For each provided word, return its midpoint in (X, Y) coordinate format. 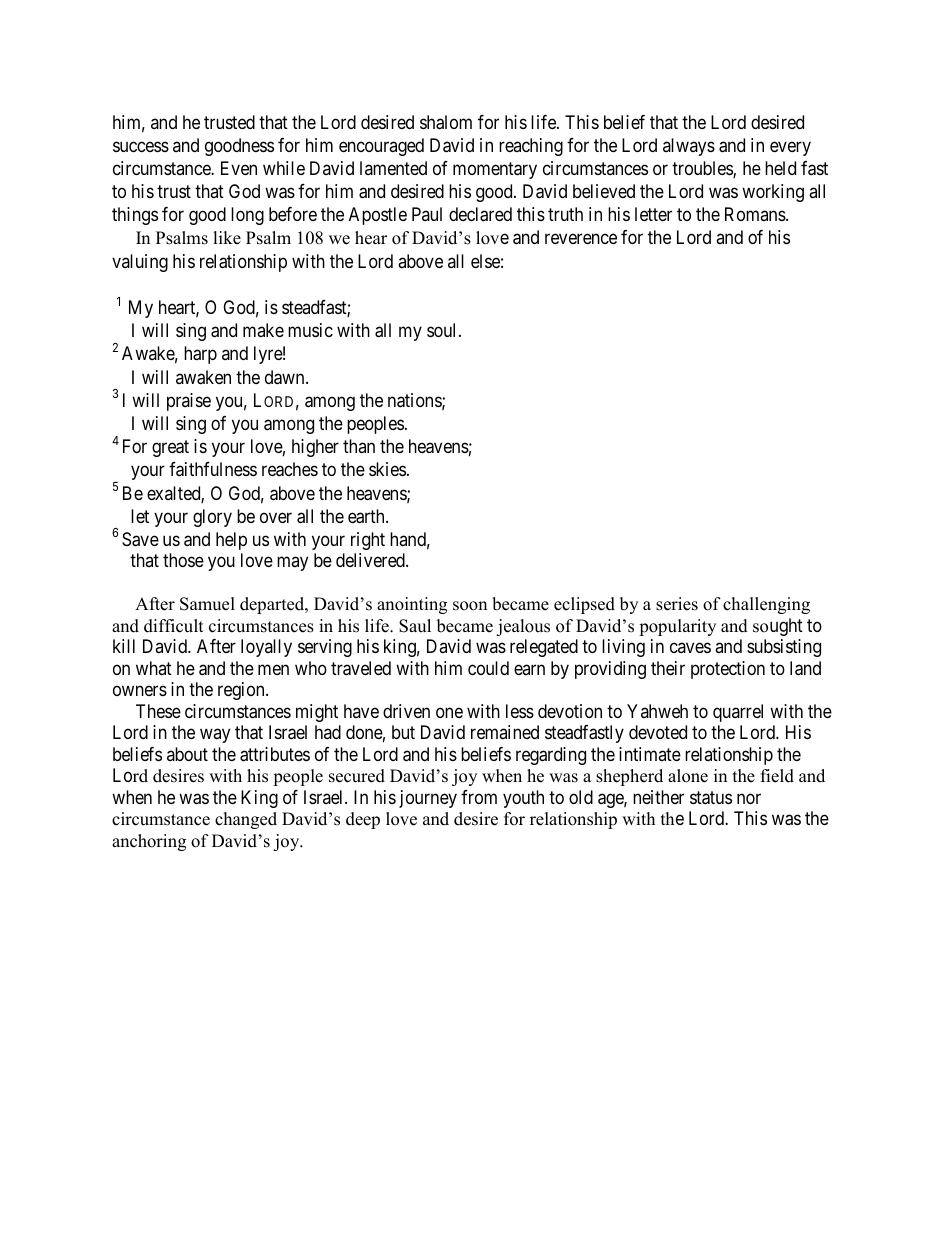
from (479, 797)
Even (239, 168)
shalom (446, 122)
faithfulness (213, 469)
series (677, 604)
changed (246, 820)
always (689, 147)
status (711, 798)
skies (387, 469)
